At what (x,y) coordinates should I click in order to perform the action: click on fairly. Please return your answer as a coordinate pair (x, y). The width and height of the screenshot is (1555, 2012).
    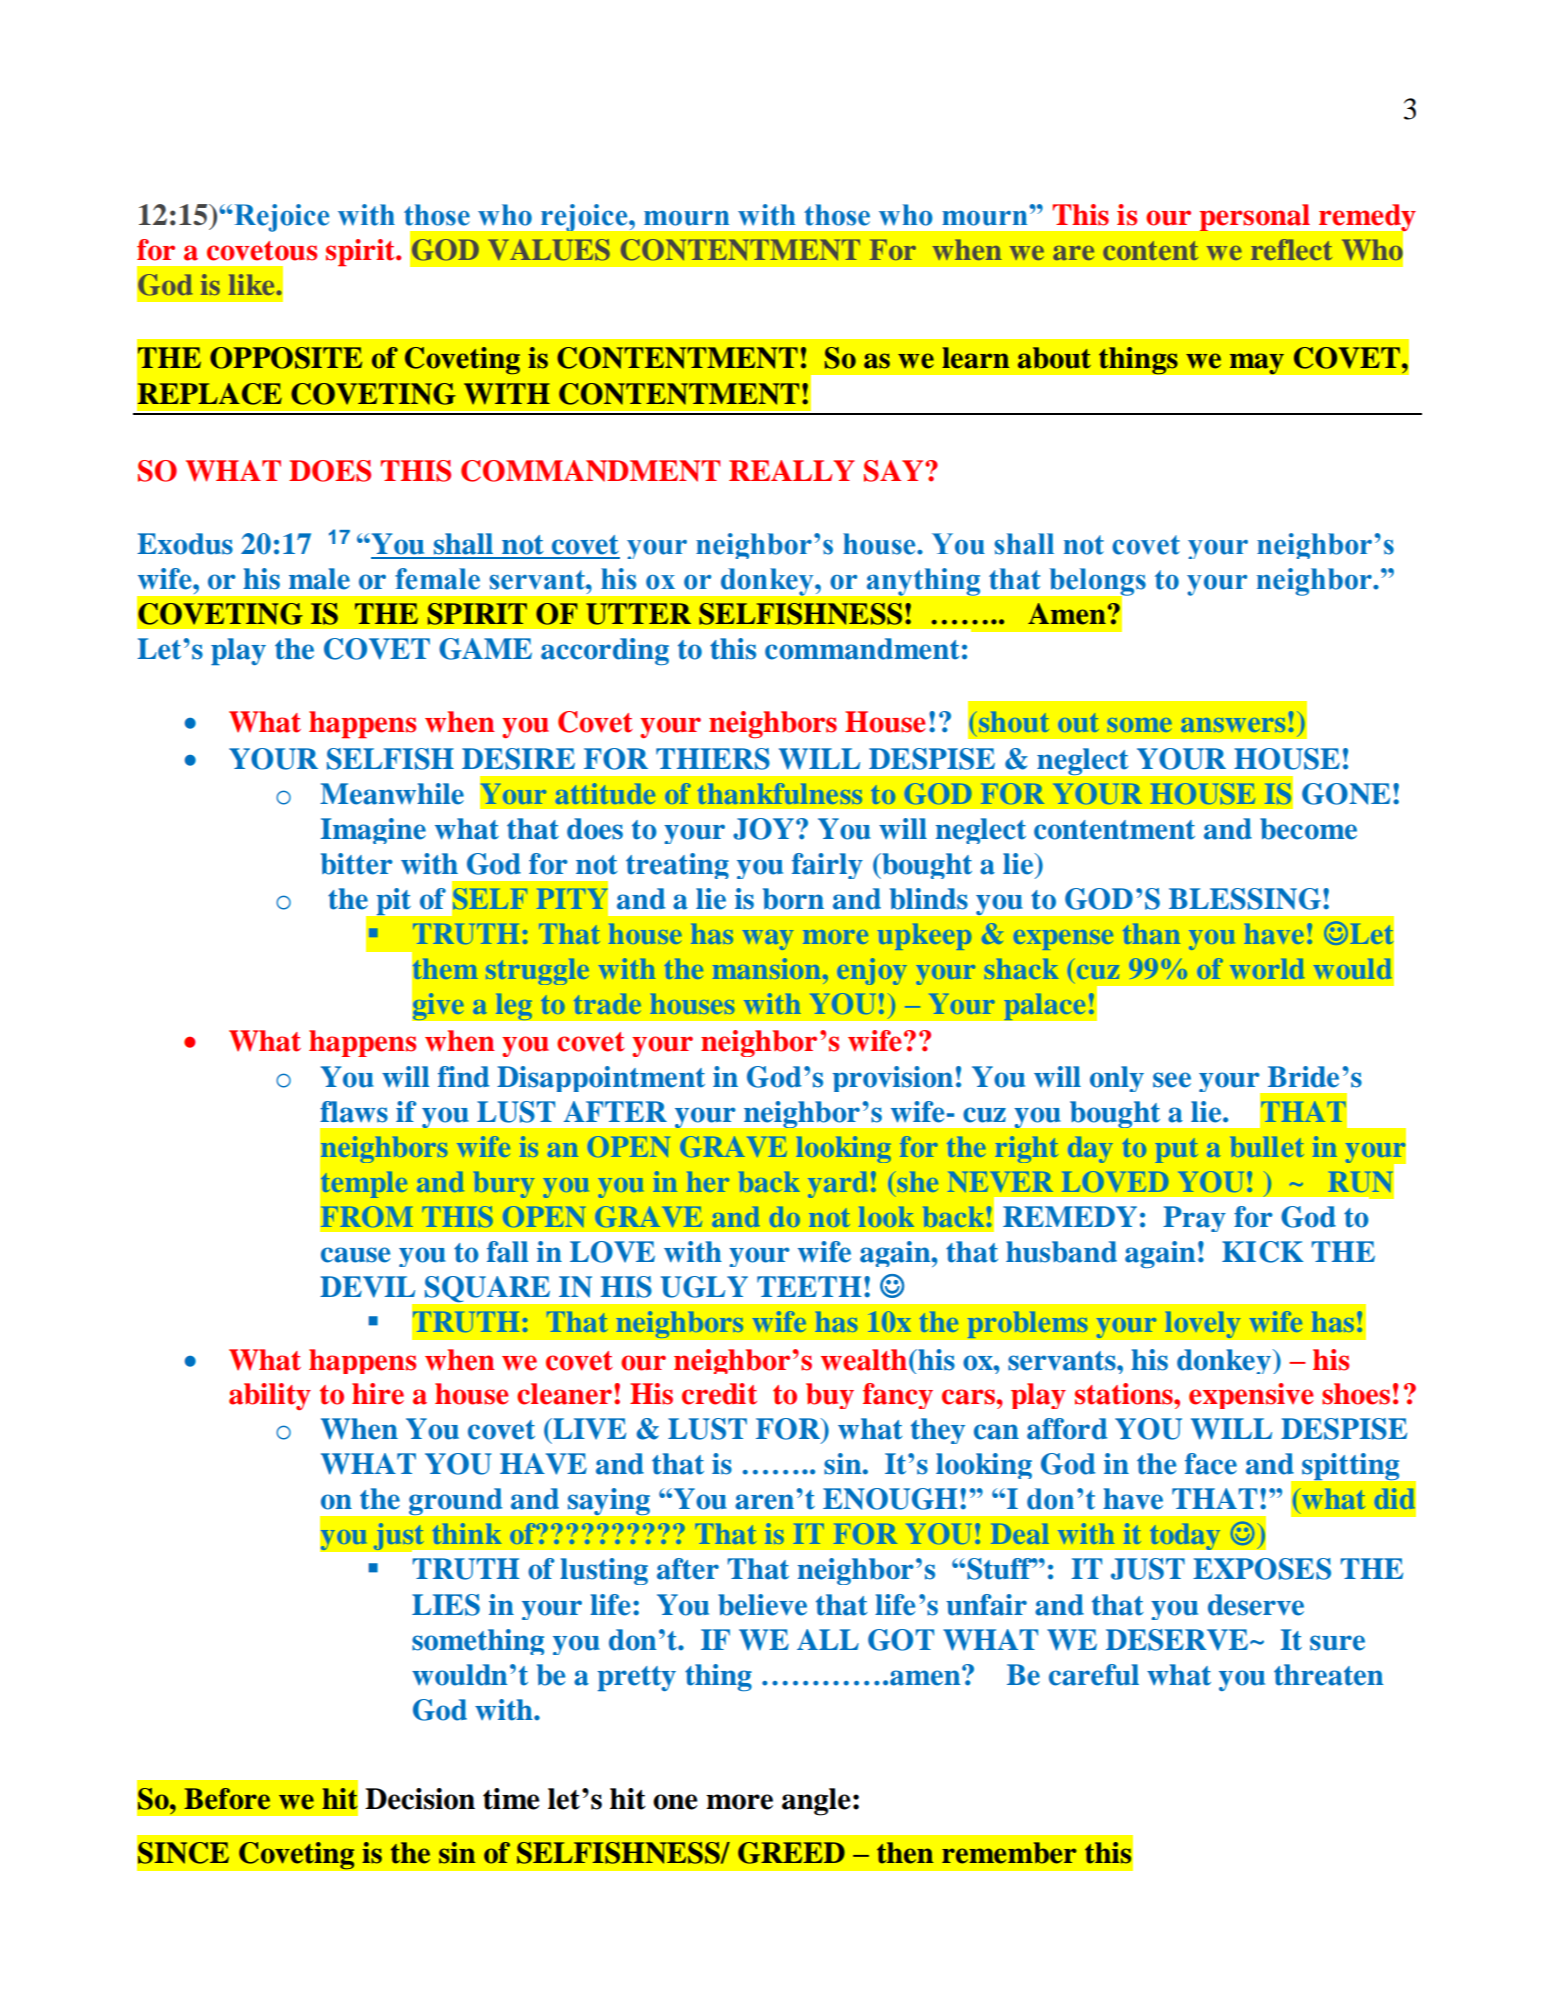
    Looking at the image, I should click on (827, 866).
